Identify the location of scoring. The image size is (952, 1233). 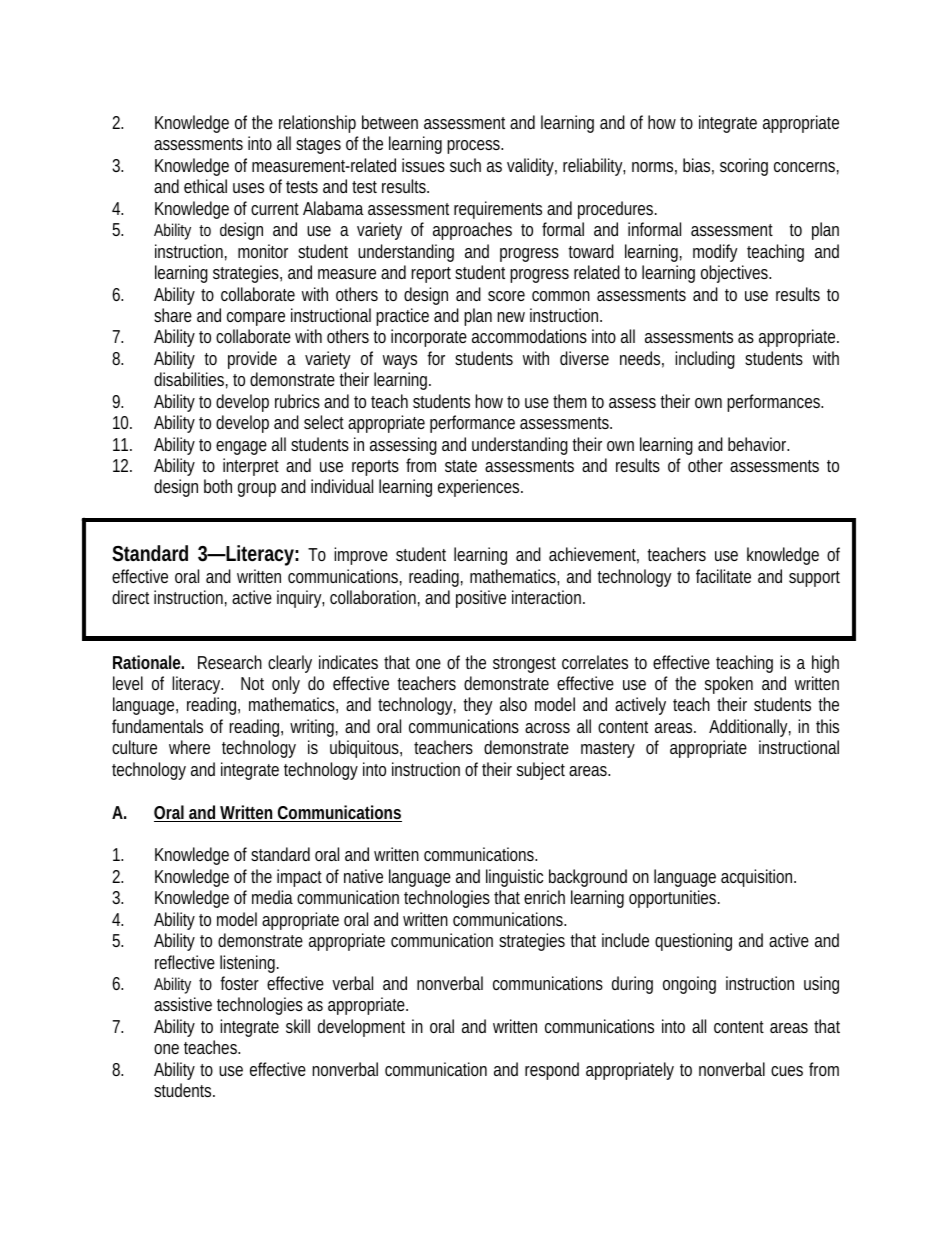
(744, 167).
